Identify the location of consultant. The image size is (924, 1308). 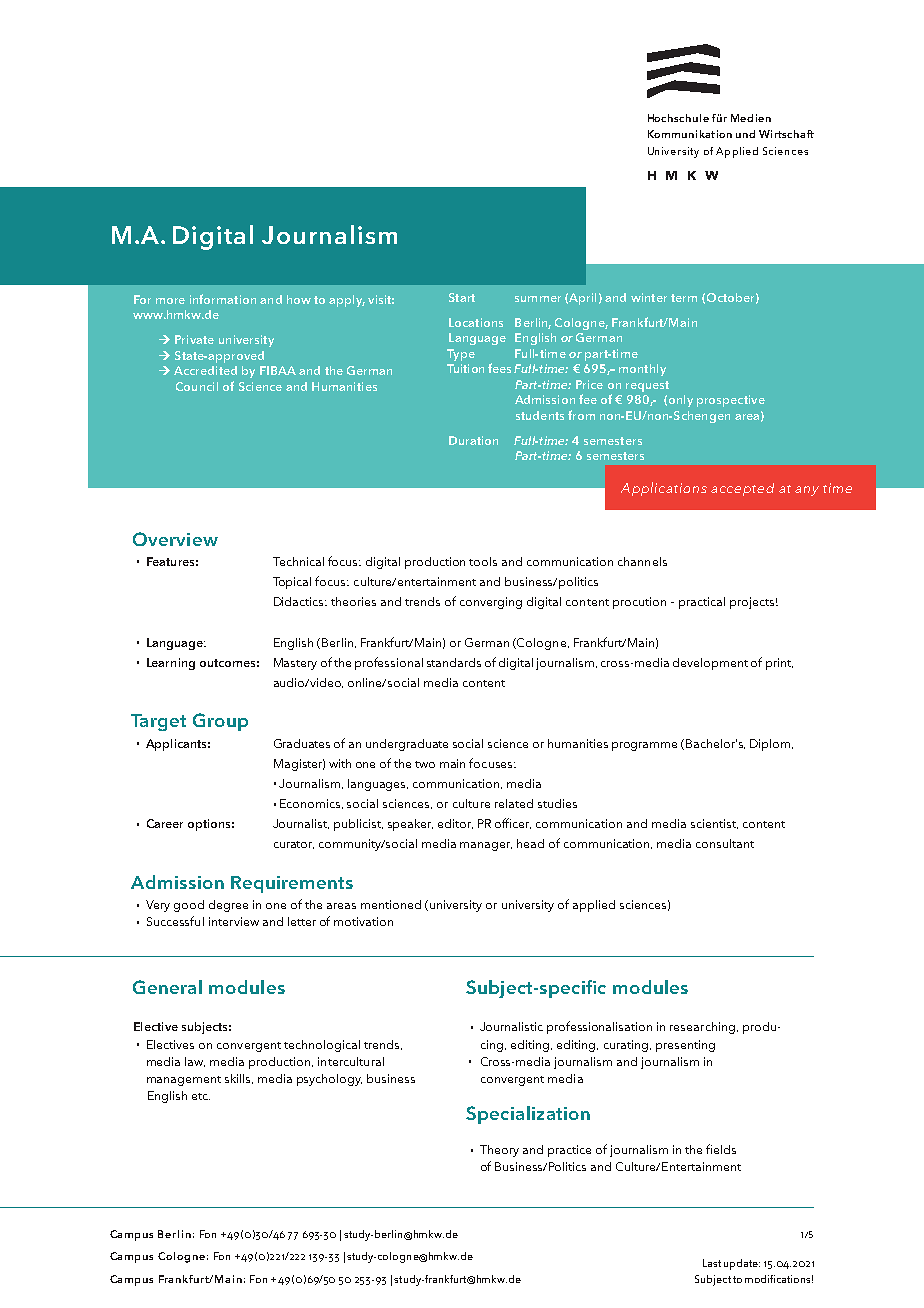
(725, 843).
